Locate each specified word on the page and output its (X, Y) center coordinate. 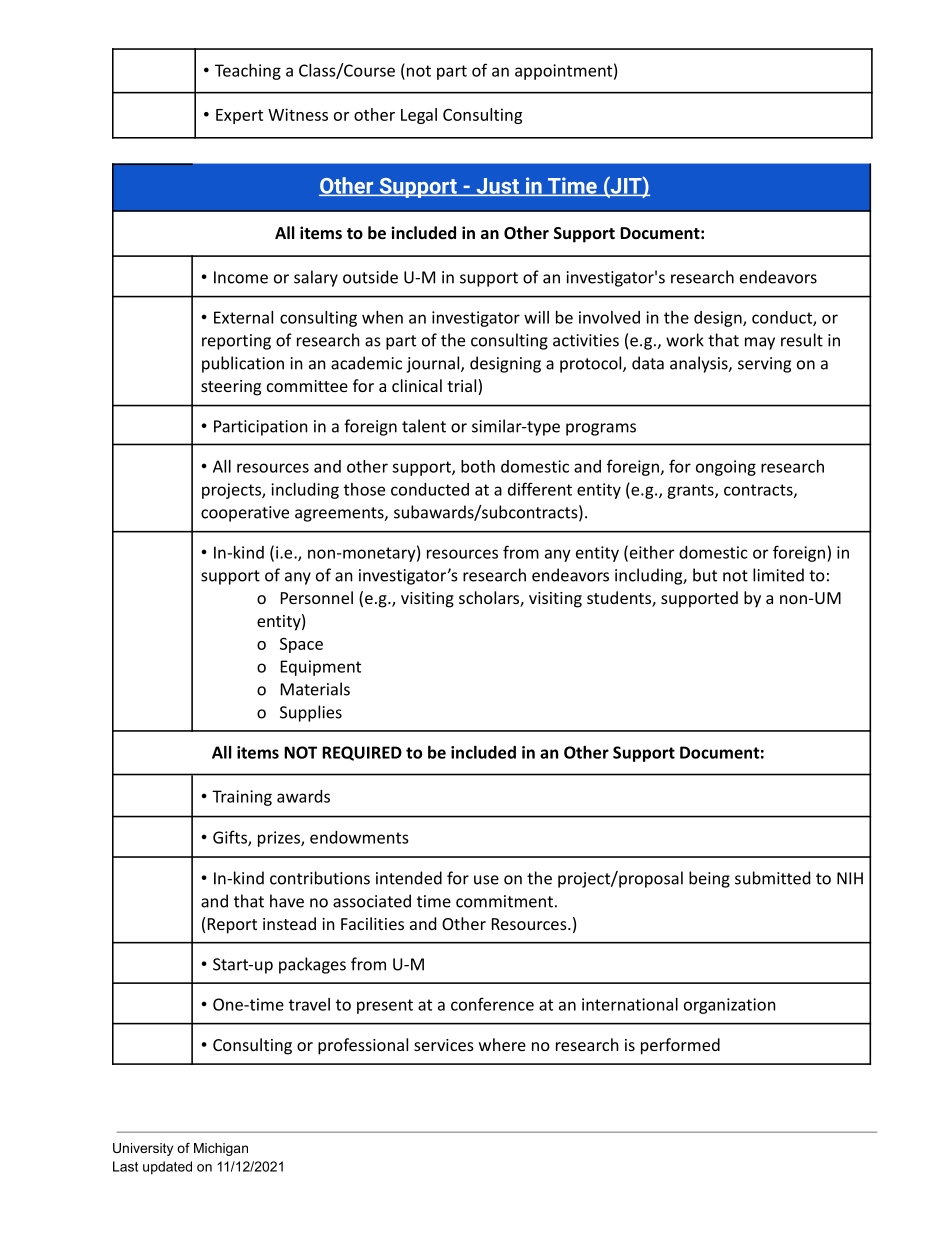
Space (301, 645)
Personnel (317, 597)
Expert (239, 116)
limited (778, 575)
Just (497, 187)
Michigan (221, 1149)
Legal (419, 116)
